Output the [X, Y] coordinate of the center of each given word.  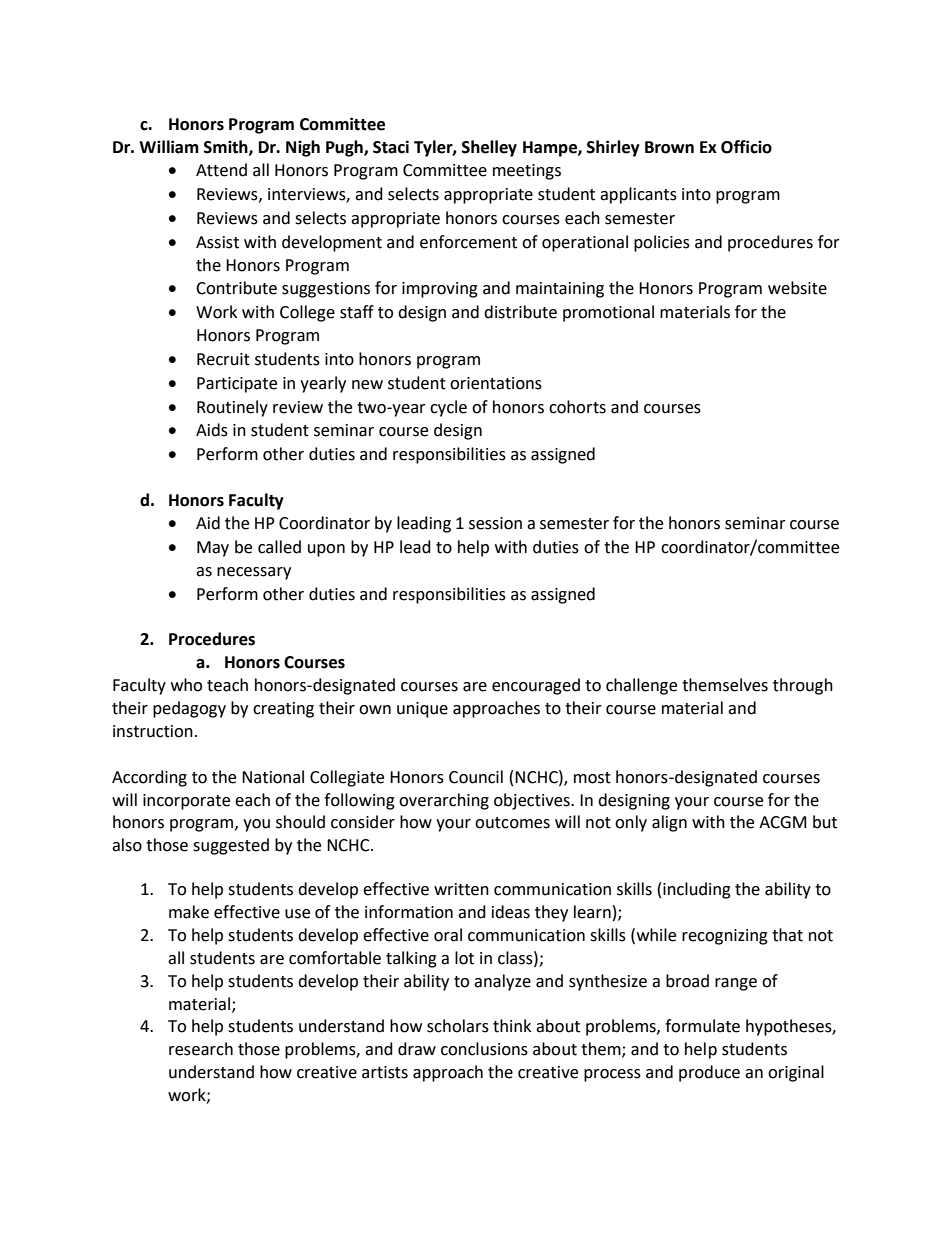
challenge [641, 686]
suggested [231, 846]
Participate [237, 385]
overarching [444, 801]
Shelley [489, 148]
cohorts [577, 407]
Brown [669, 147]
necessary [254, 573]
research [201, 1049]
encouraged [536, 686]
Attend [221, 170]
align [669, 823]
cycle [448, 408]
